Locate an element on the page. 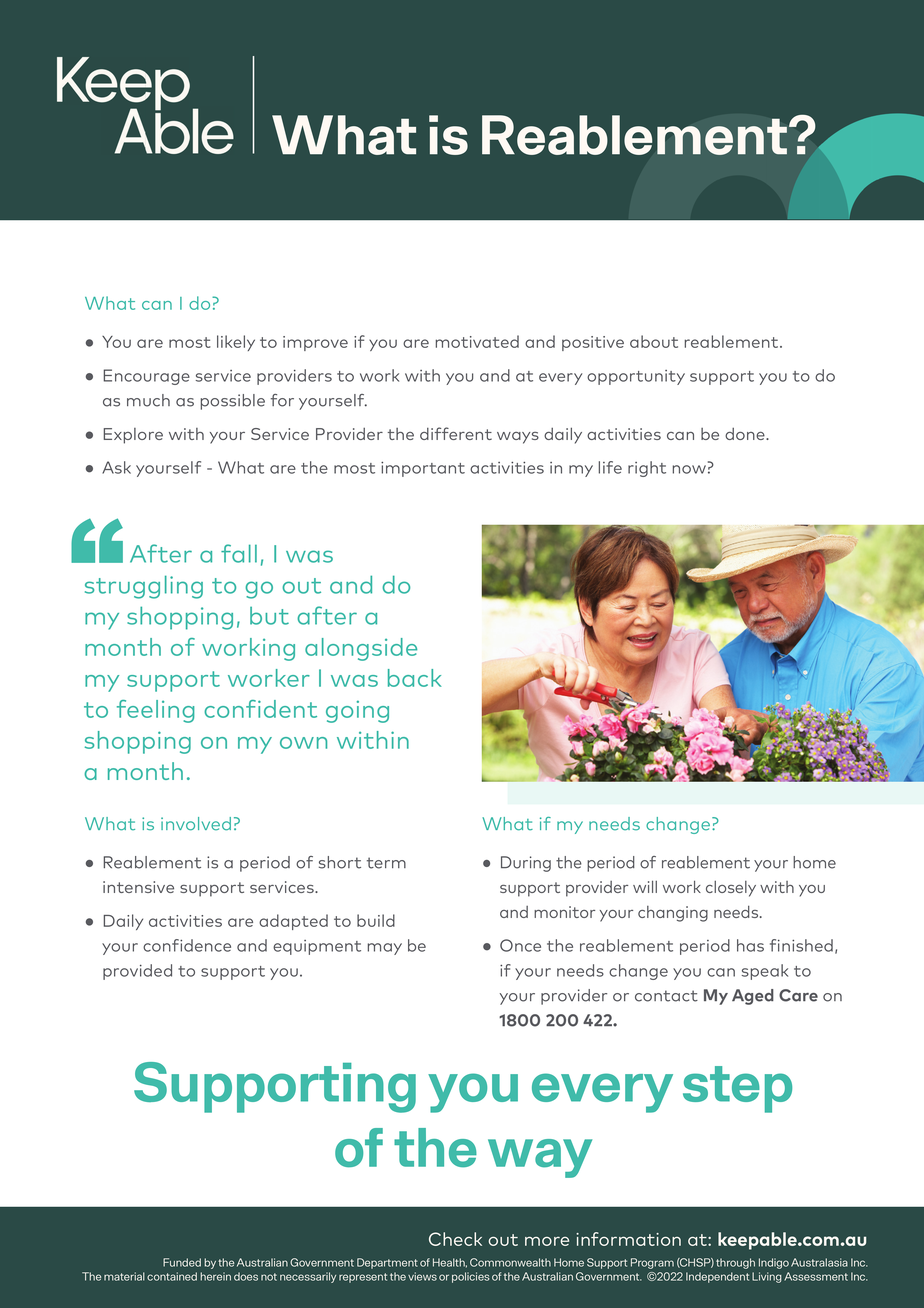 This image has width=924, height=1308. motivated is located at coordinates (477, 341).
